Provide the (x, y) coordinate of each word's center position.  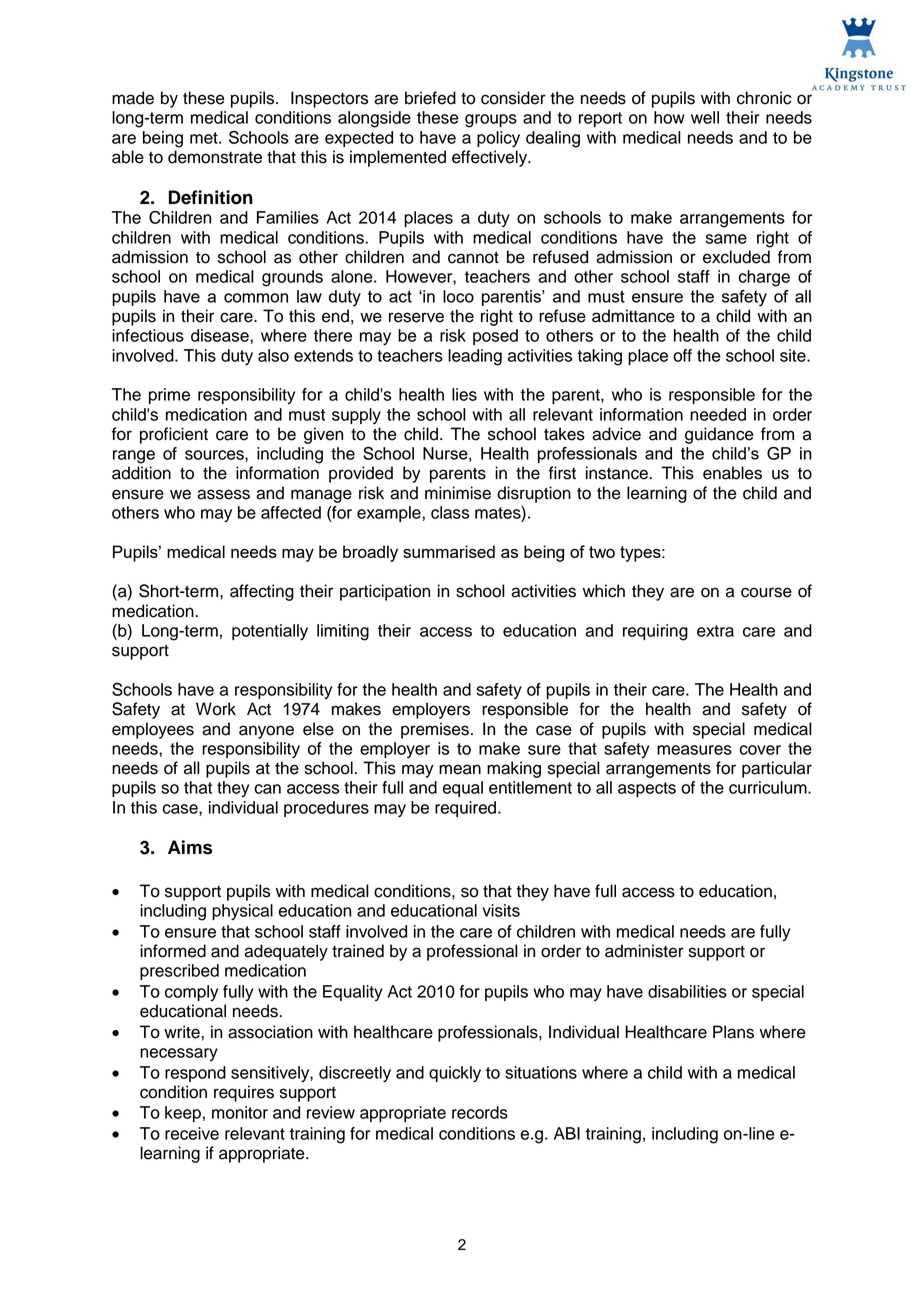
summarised (449, 551)
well (705, 117)
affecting (262, 592)
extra (715, 631)
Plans (733, 1032)
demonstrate (215, 157)
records (480, 1112)
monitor (240, 1112)
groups (491, 121)
